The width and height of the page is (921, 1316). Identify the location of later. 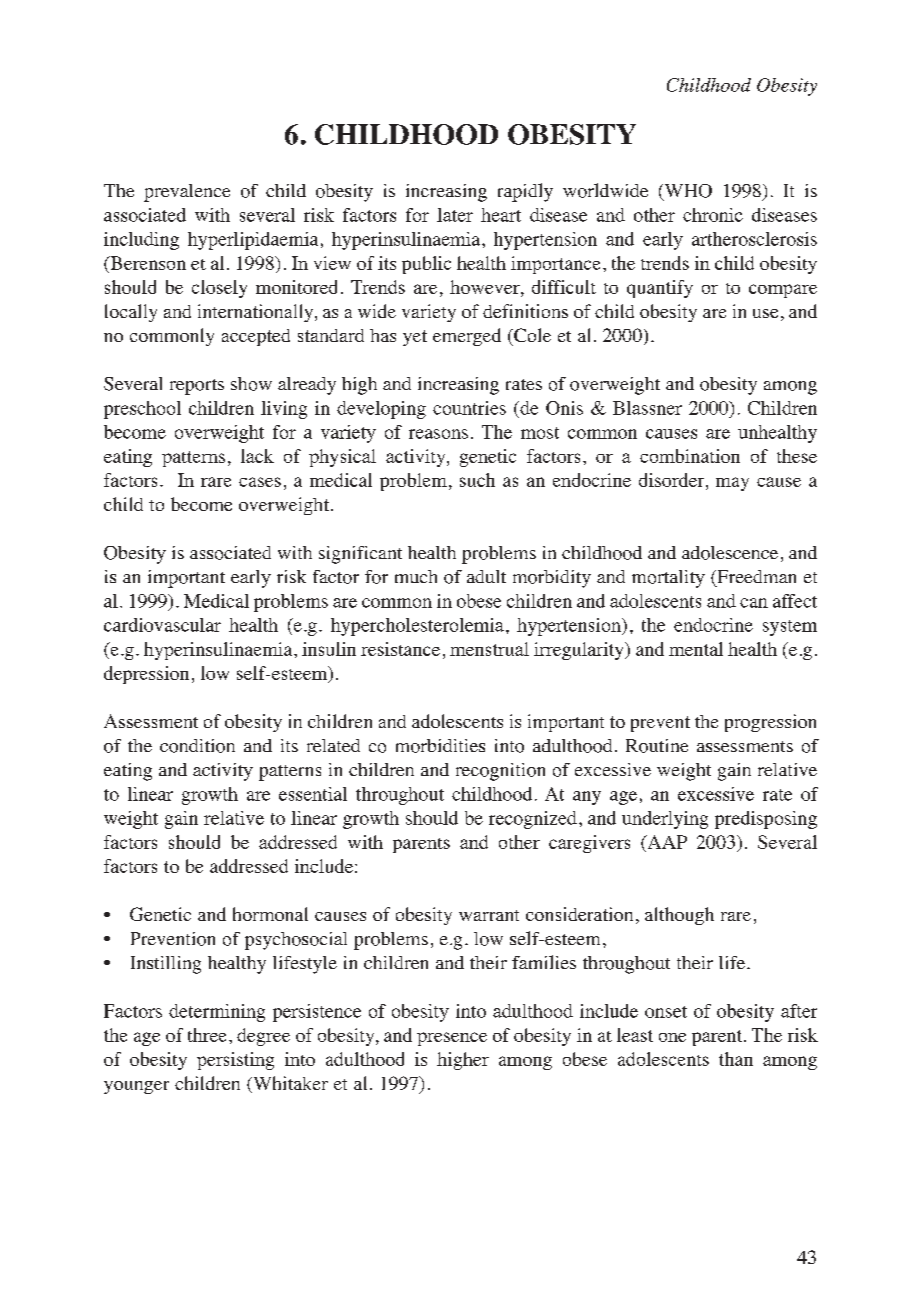
(455, 215).
